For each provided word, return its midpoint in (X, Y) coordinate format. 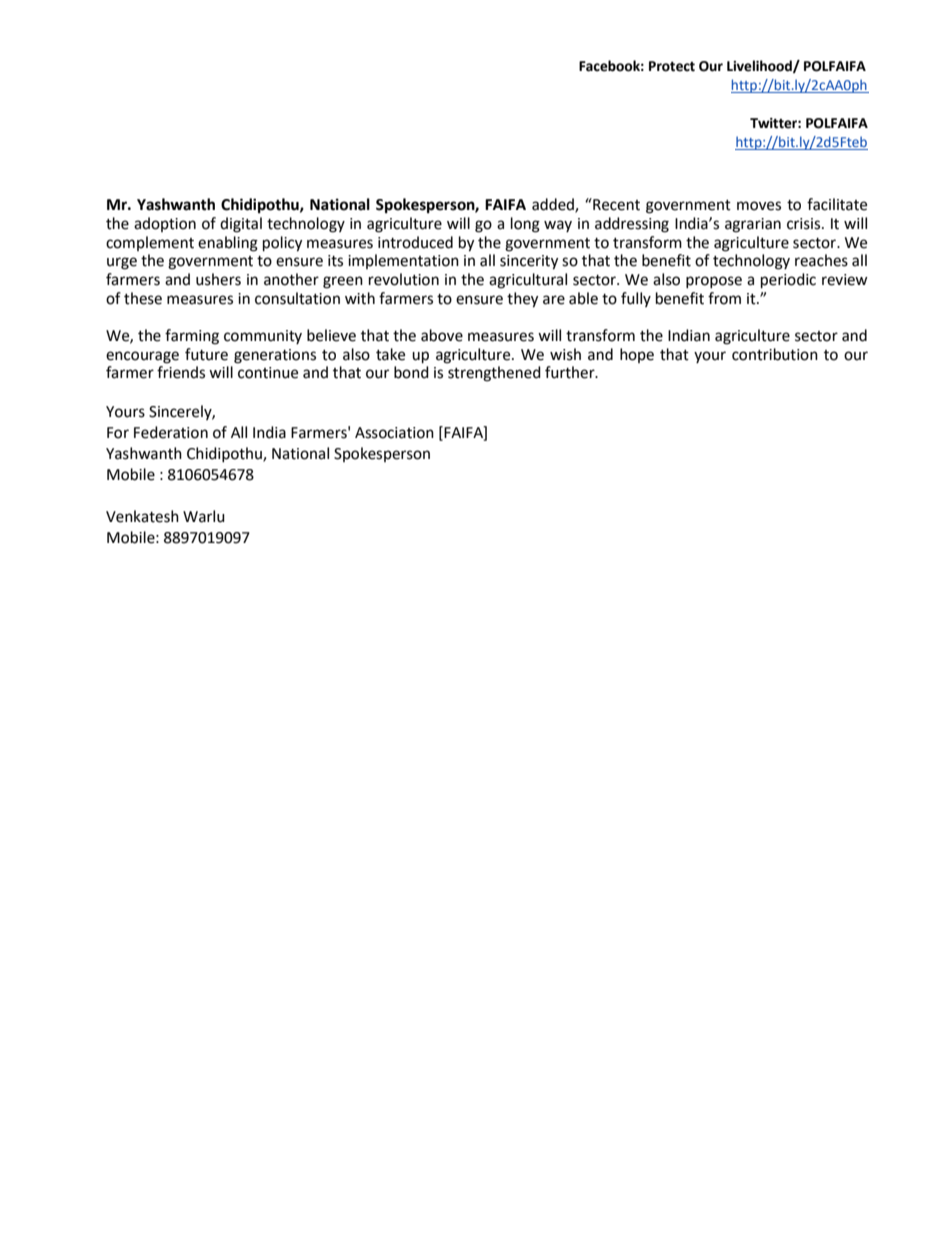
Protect (672, 66)
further (571, 372)
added (554, 205)
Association (394, 433)
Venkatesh (142, 516)
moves (759, 206)
